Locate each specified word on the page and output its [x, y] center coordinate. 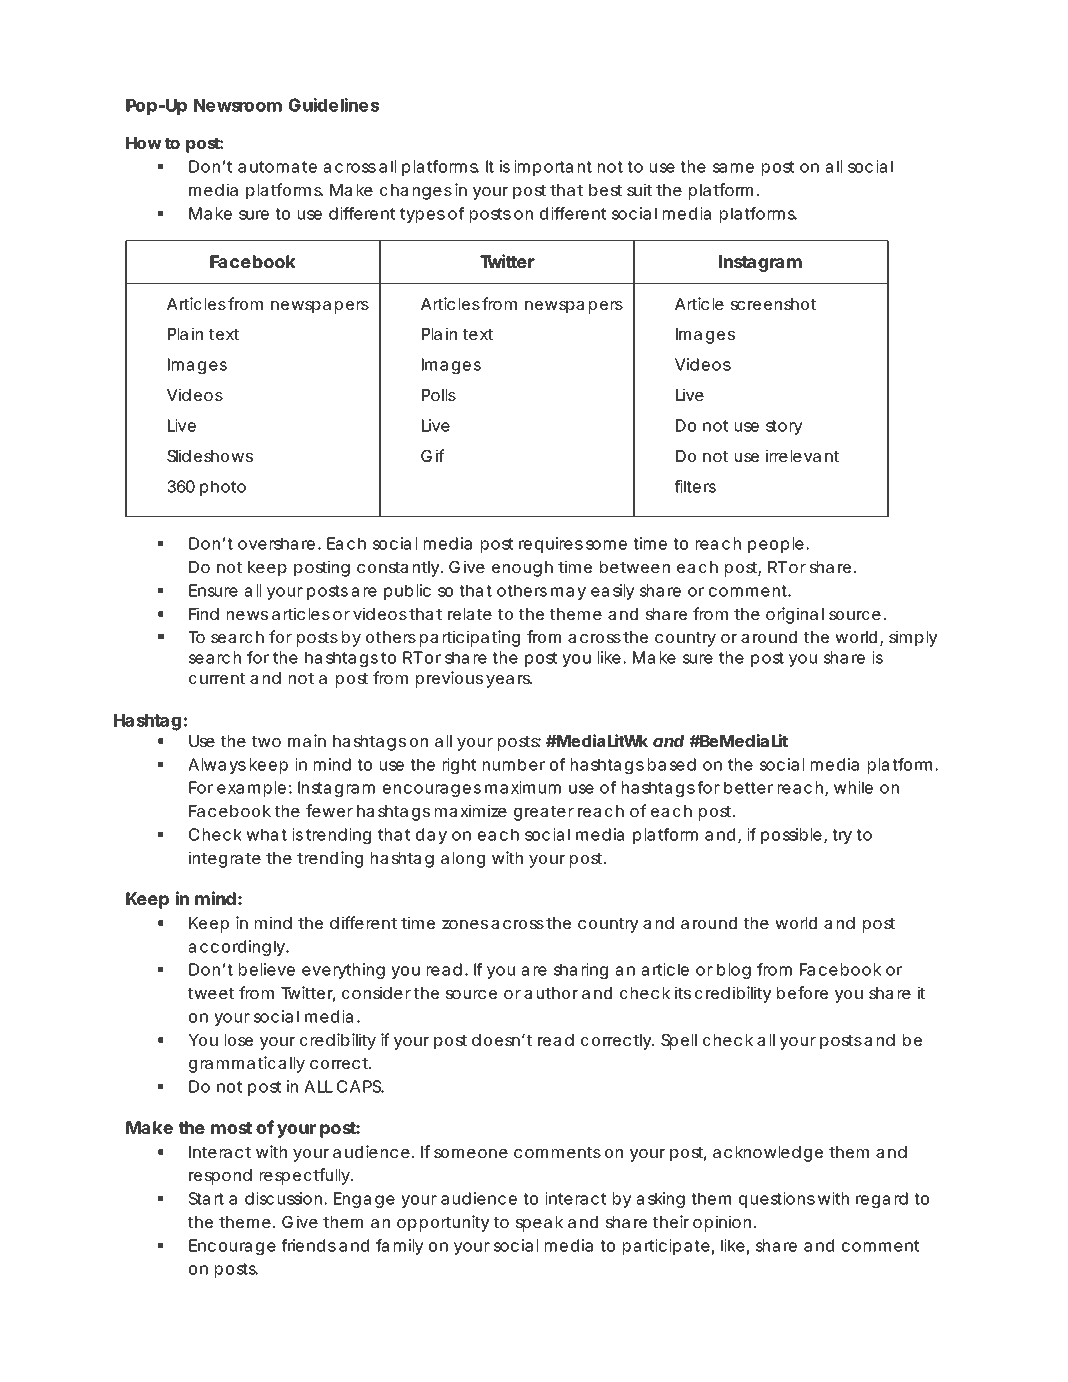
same [733, 168]
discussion [283, 1198]
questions [777, 1200]
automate [277, 167]
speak [539, 1224]
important [553, 168]
